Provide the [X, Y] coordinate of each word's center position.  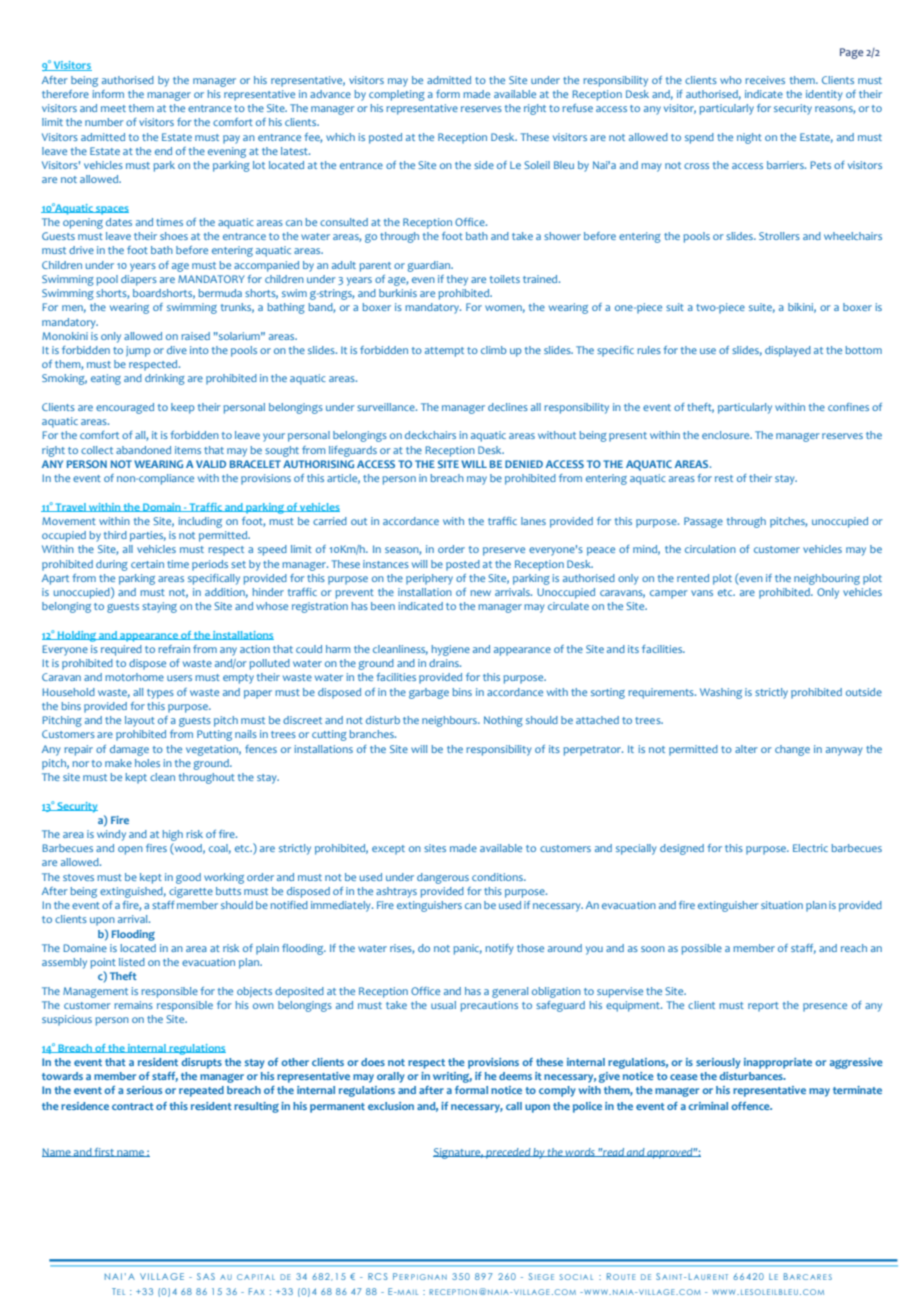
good [188, 878]
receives [765, 80]
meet [113, 108]
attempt [444, 352]
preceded [508, 1153]
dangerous [443, 878]
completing [397, 95]
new [481, 593]
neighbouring [827, 579]
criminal [708, 1106]
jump [138, 351]
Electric [810, 848]
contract [133, 1106]
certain [147, 564]
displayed [788, 351]
